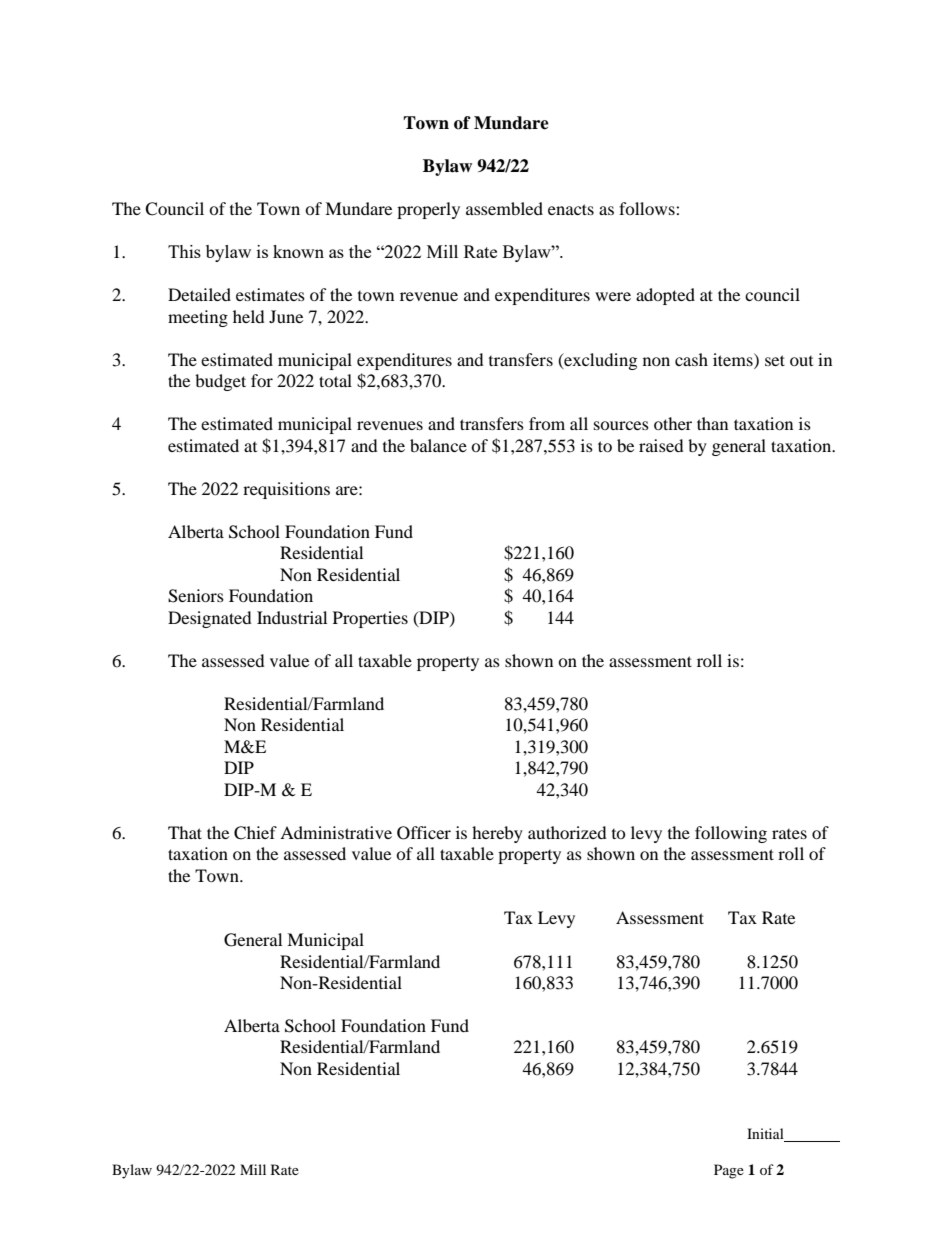 This image has height=1233, width=952. I want to click on known, so click(298, 251).
